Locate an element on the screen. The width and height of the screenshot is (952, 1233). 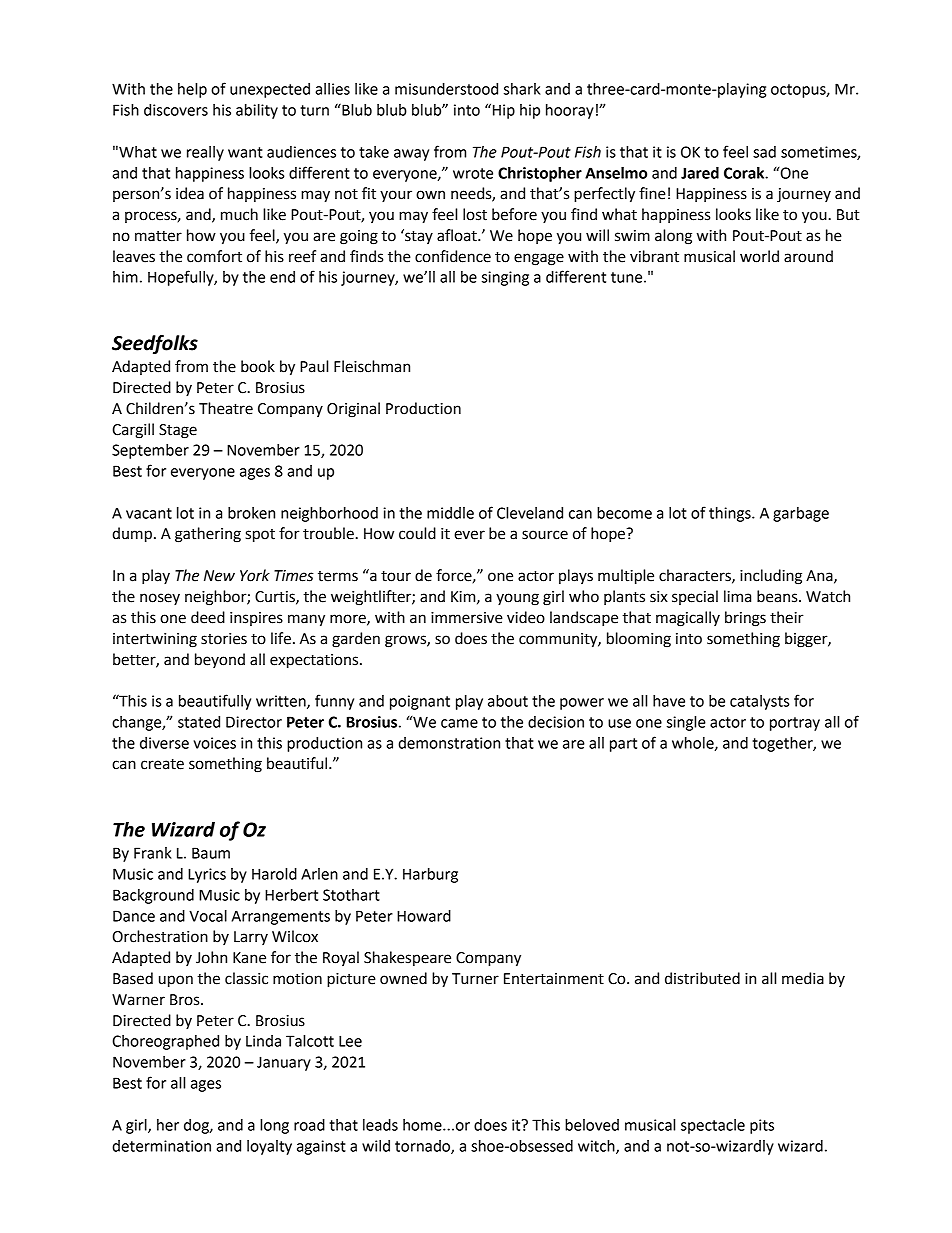
deed is located at coordinates (208, 617).
